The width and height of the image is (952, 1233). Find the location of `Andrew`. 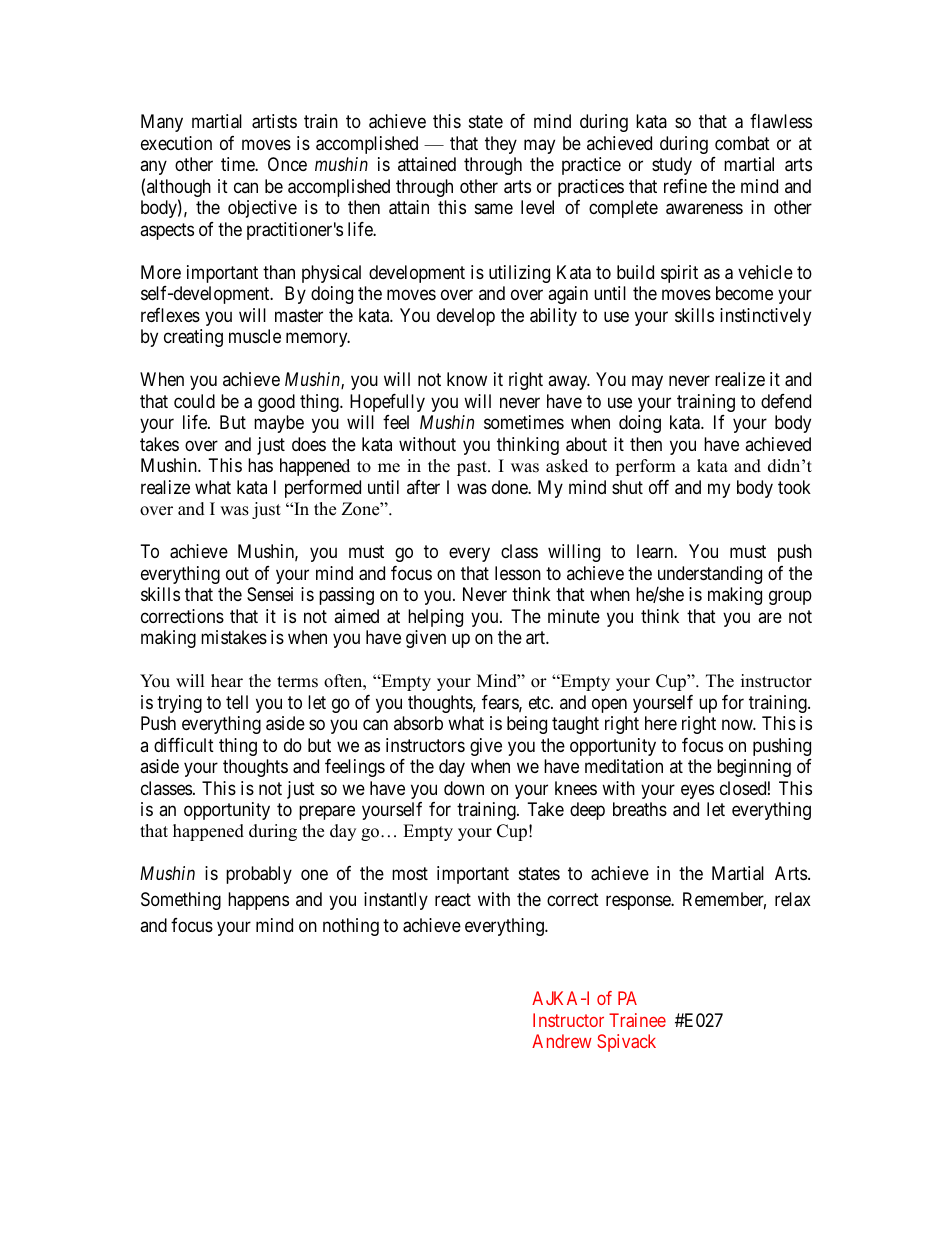

Andrew is located at coordinates (562, 1041).
